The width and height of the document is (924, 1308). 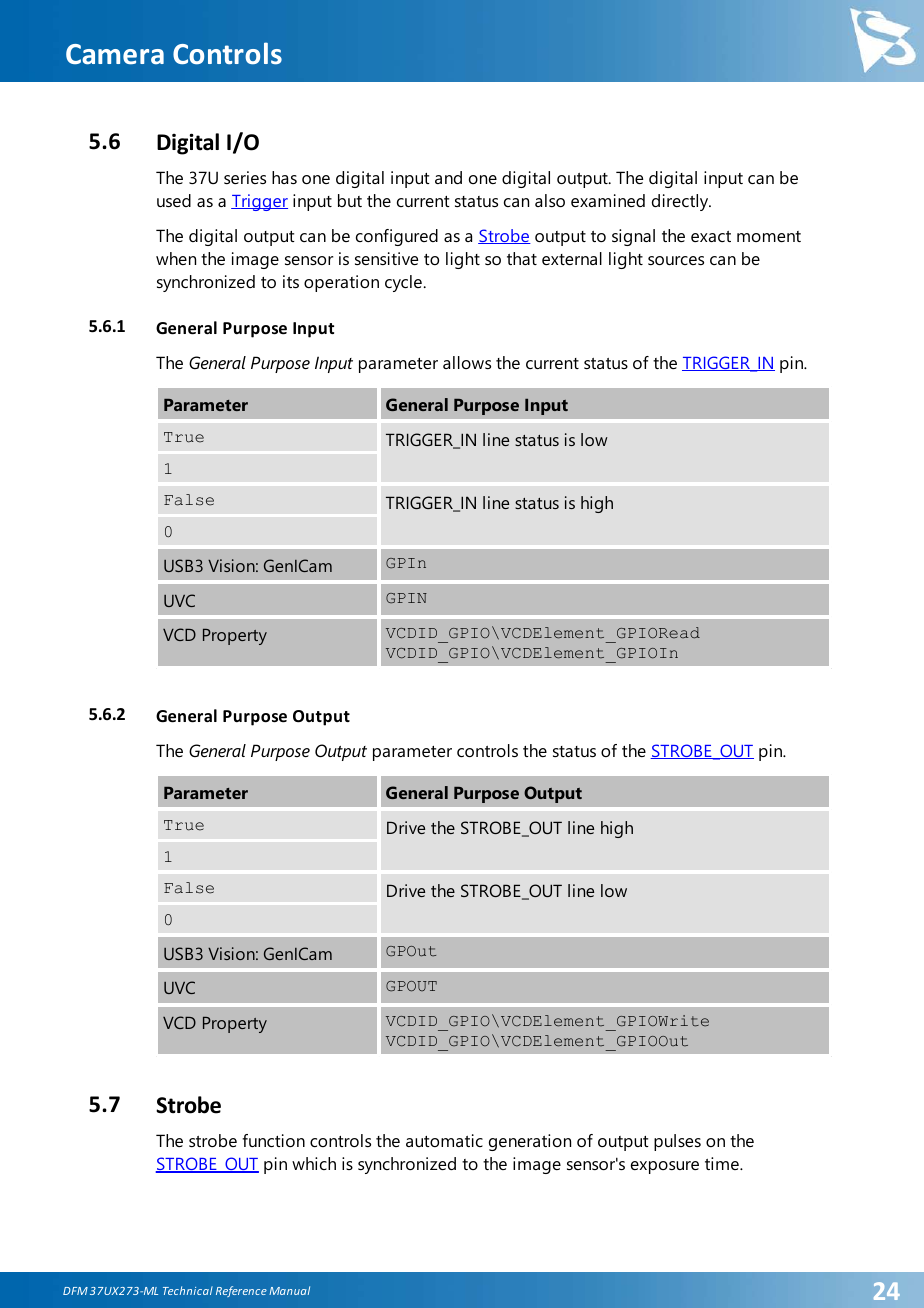 What do you see at coordinates (676, 260) in the document?
I see `sources` at bounding box center [676, 260].
